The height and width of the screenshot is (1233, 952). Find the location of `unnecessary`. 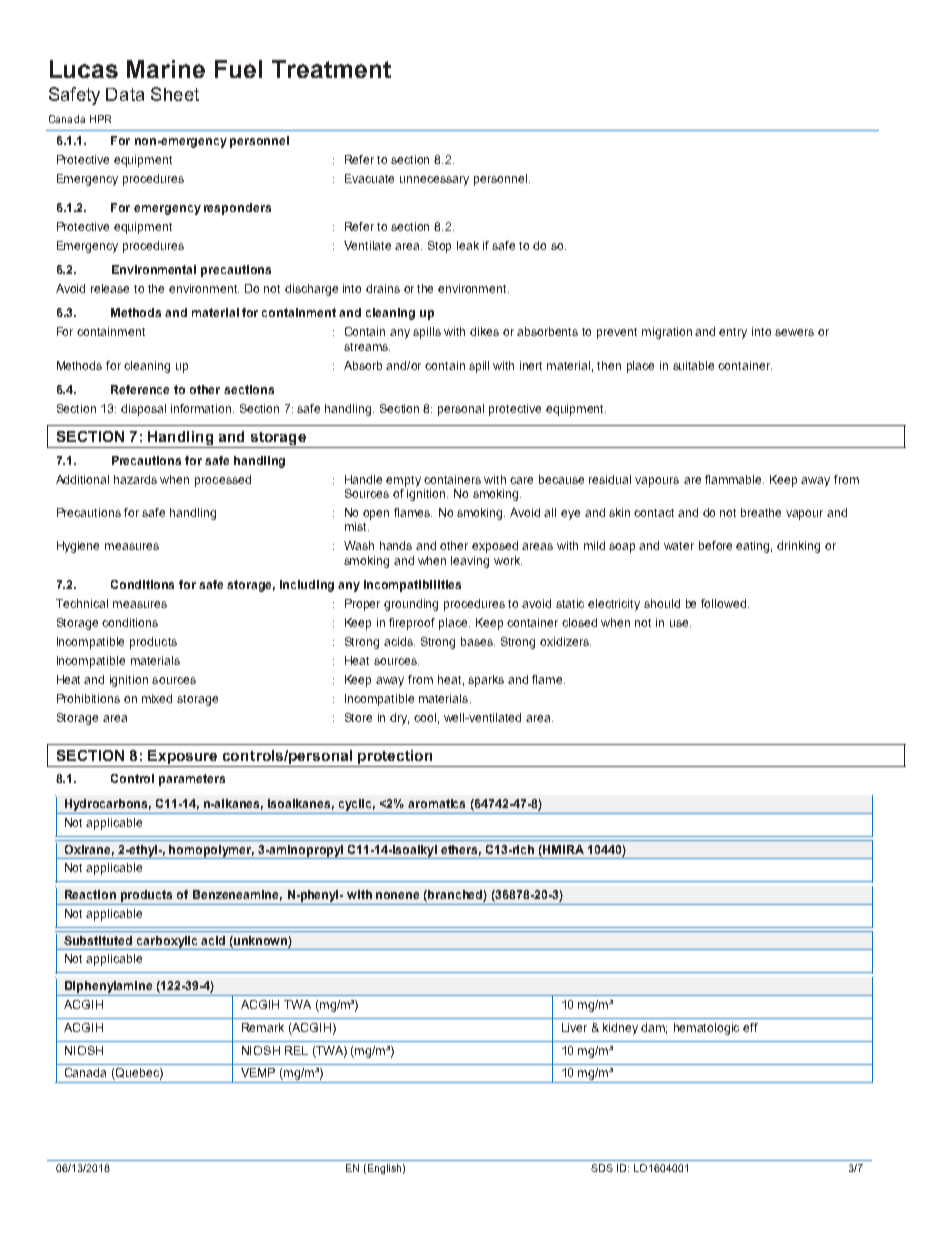

unnecessary is located at coordinates (434, 181).
